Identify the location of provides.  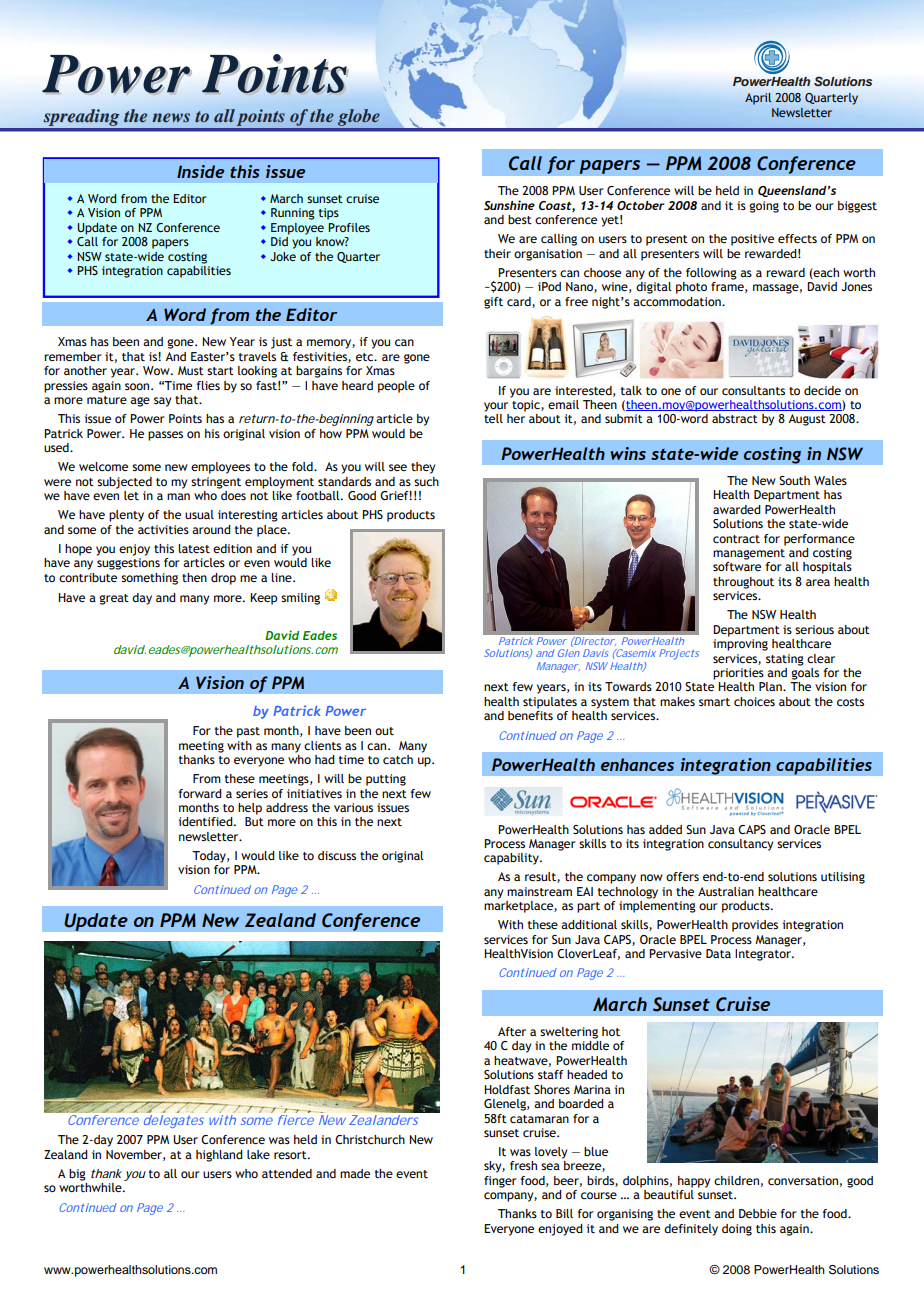
(755, 926).
